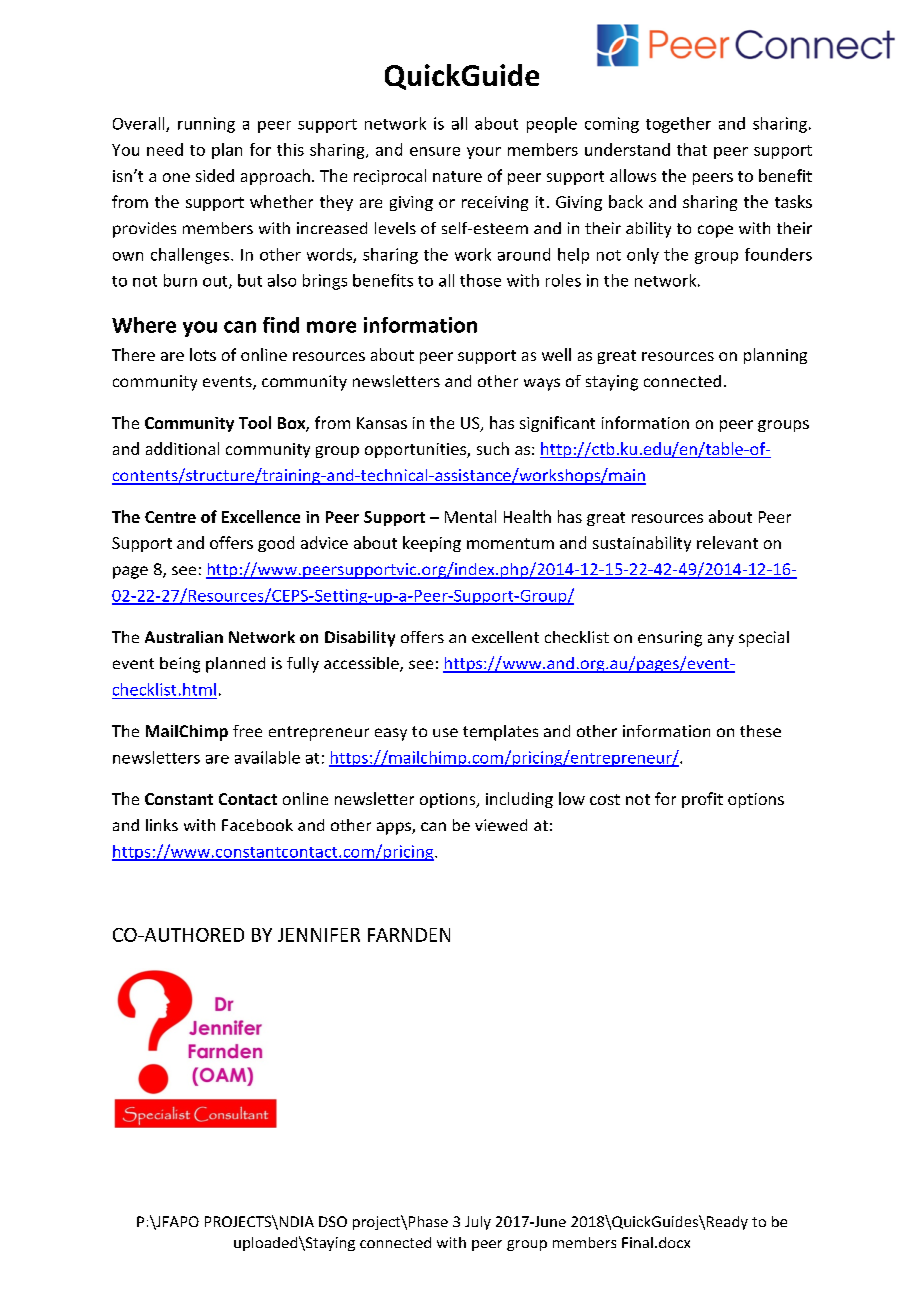 Image resolution: width=924 pixels, height=1308 pixels. I want to click on July, so click(478, 1223).
